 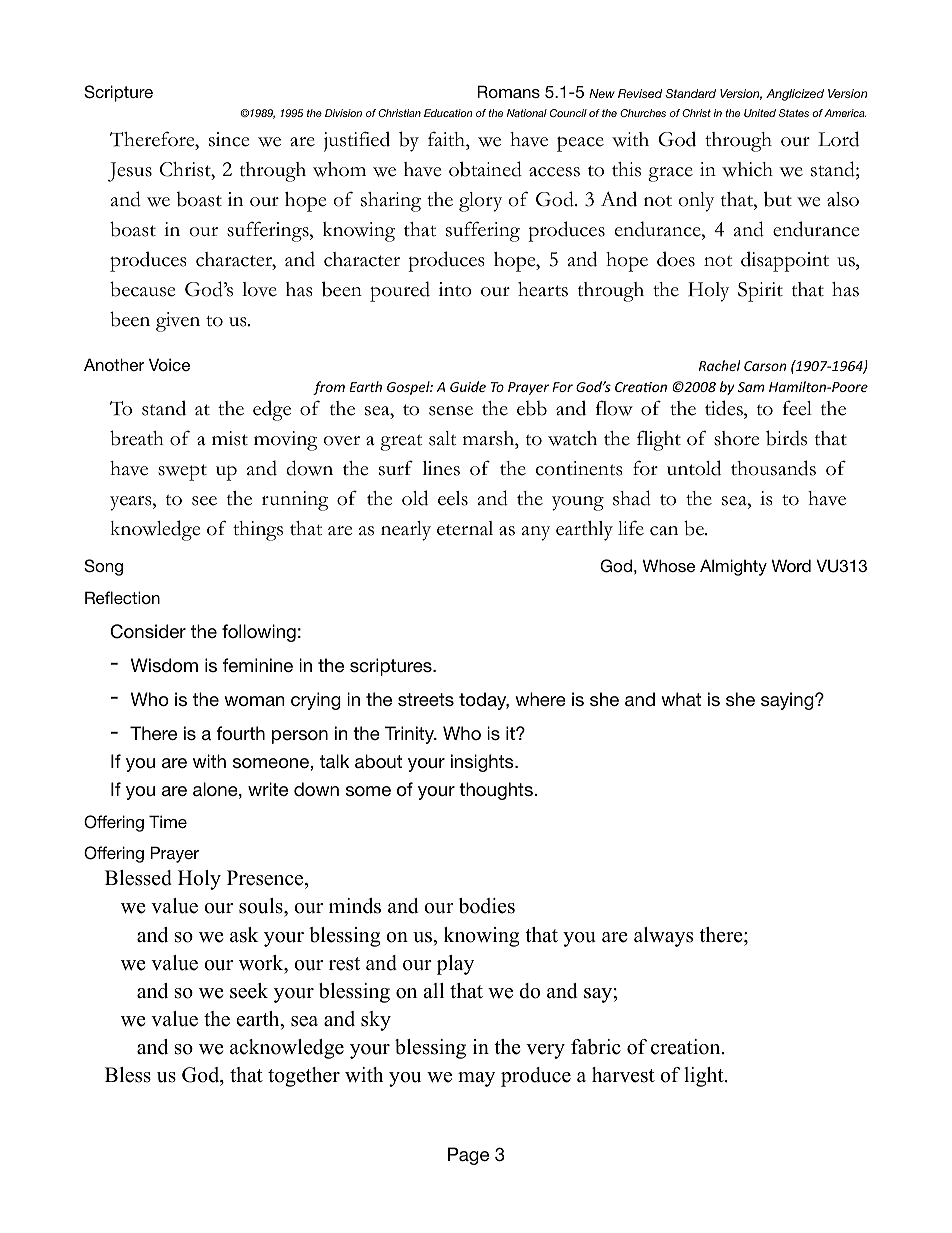 What do you see at coordinates (760, 113) in the screenshot?
I see `United` at bounding box center [760, 113].
